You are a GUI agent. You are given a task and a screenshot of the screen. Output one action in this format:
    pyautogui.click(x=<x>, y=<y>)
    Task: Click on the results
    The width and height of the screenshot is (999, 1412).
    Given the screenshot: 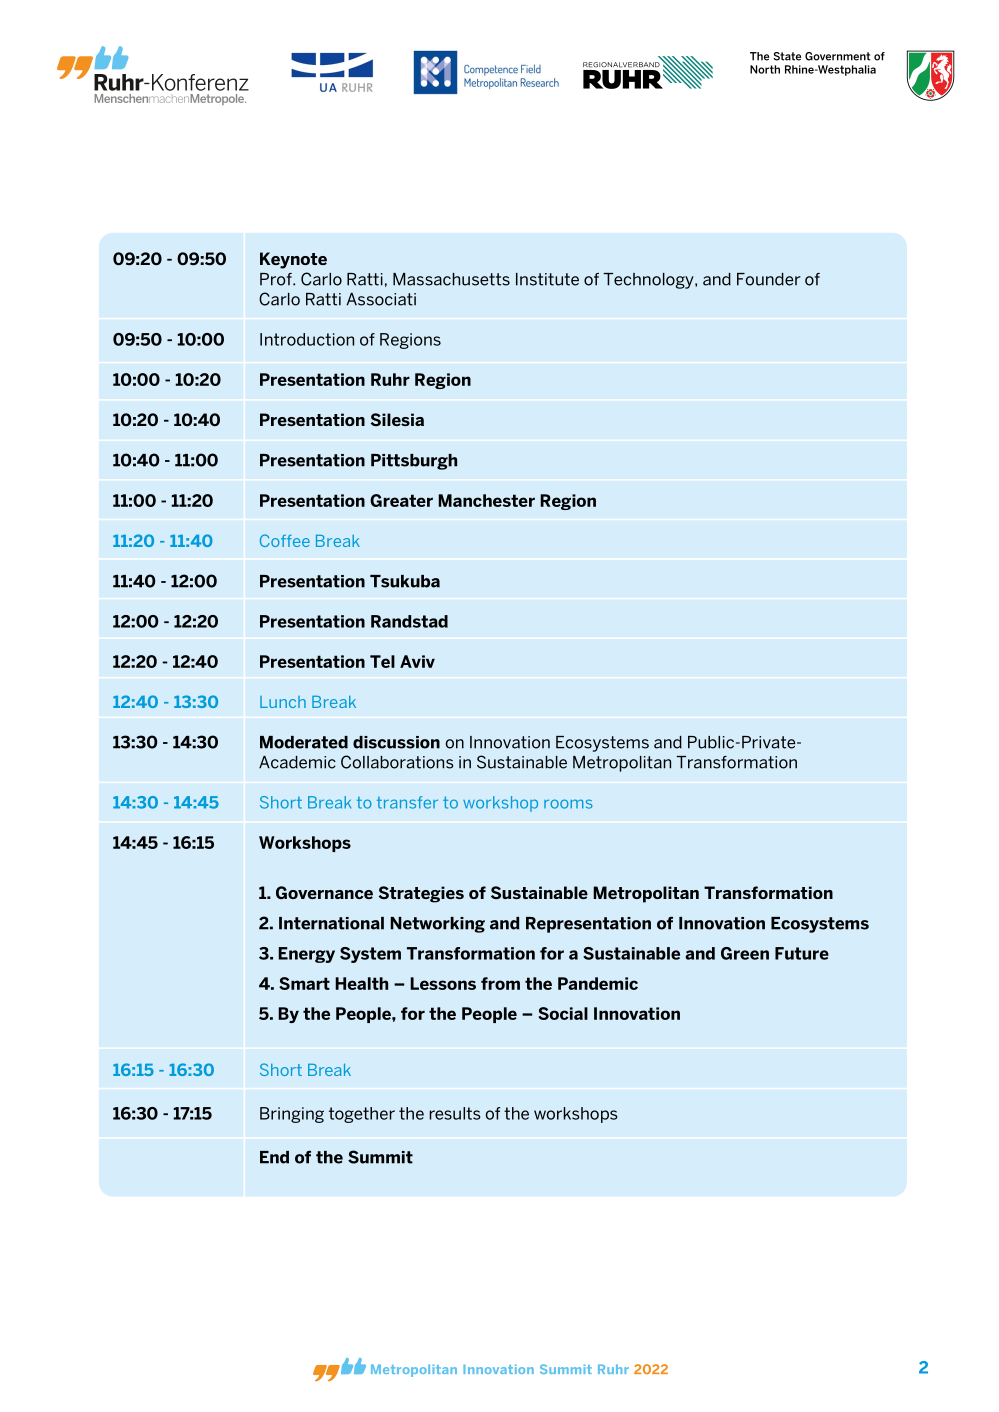 What is the action you would take?
    pyautogui.click(x=455, y=1113)
